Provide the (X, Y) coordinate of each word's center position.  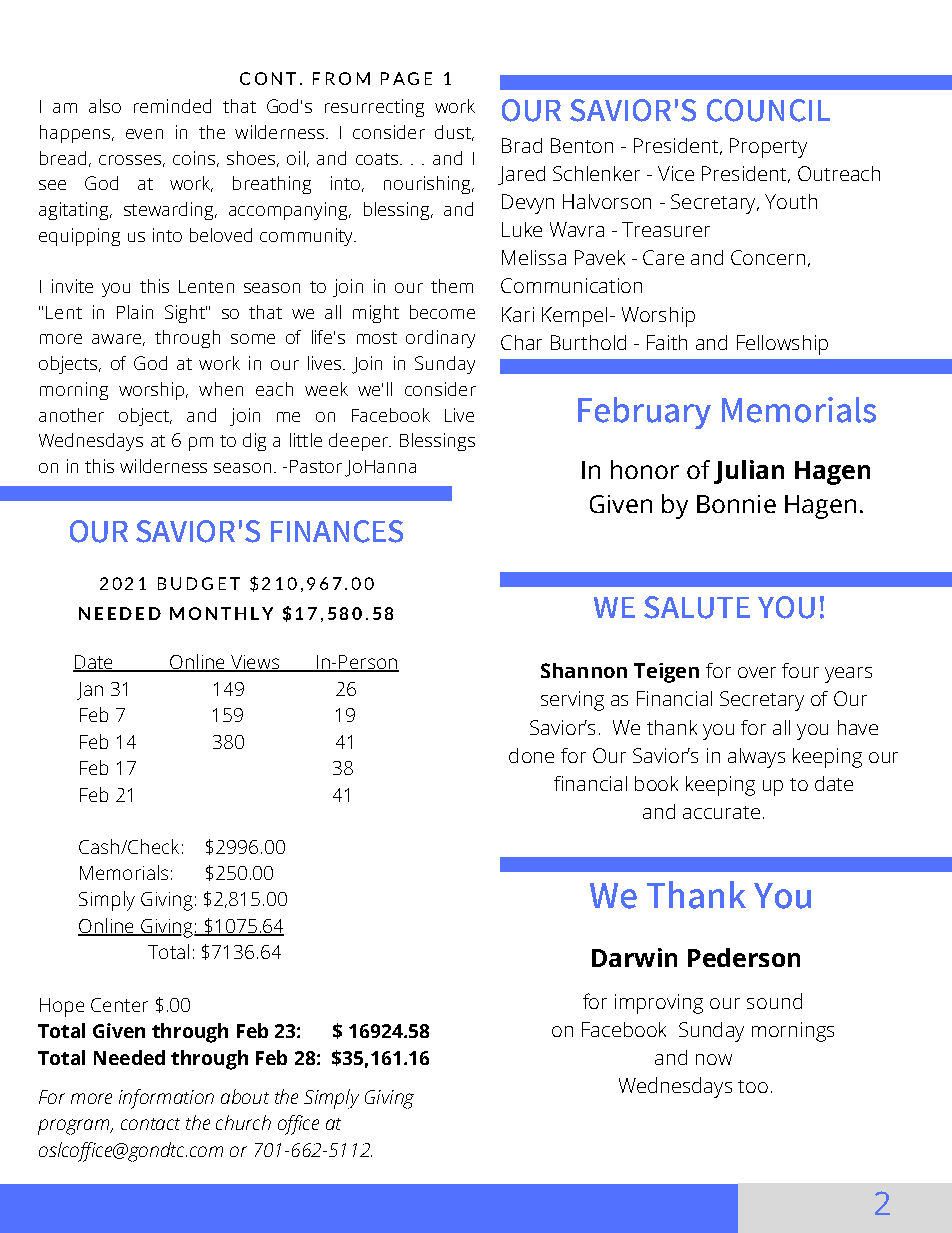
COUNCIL (768, 110)
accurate (721, 812)
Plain (135, 312)
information (166, 1099)
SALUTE (697, 607)
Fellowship (782, 345)
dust (454, 133)
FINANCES (337, 531)
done (531, 755)
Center (119, 1005)
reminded (172, 106)
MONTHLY (221, 613)
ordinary (440, 339)
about (245, 1096)
